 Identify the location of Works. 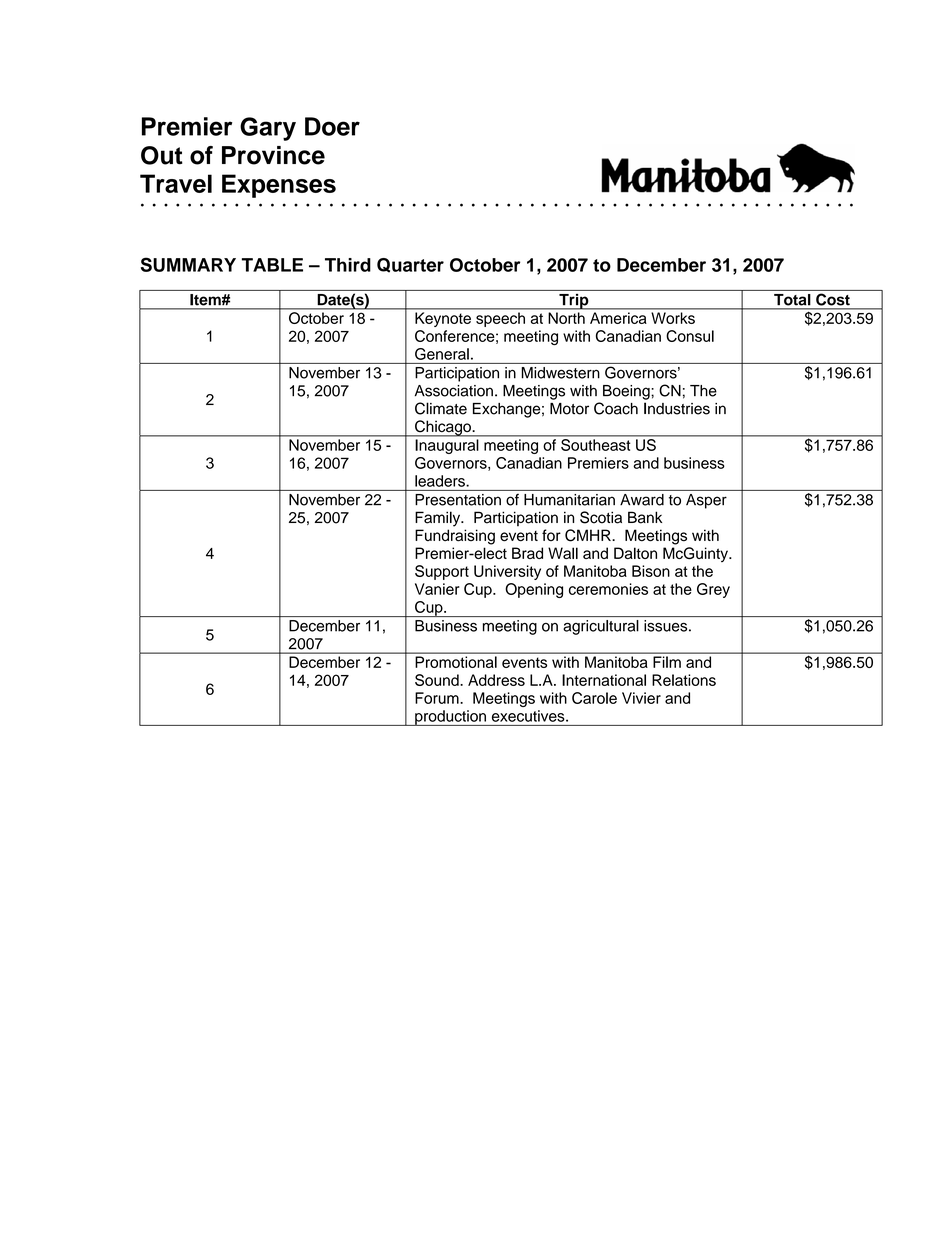
(673, 318).
